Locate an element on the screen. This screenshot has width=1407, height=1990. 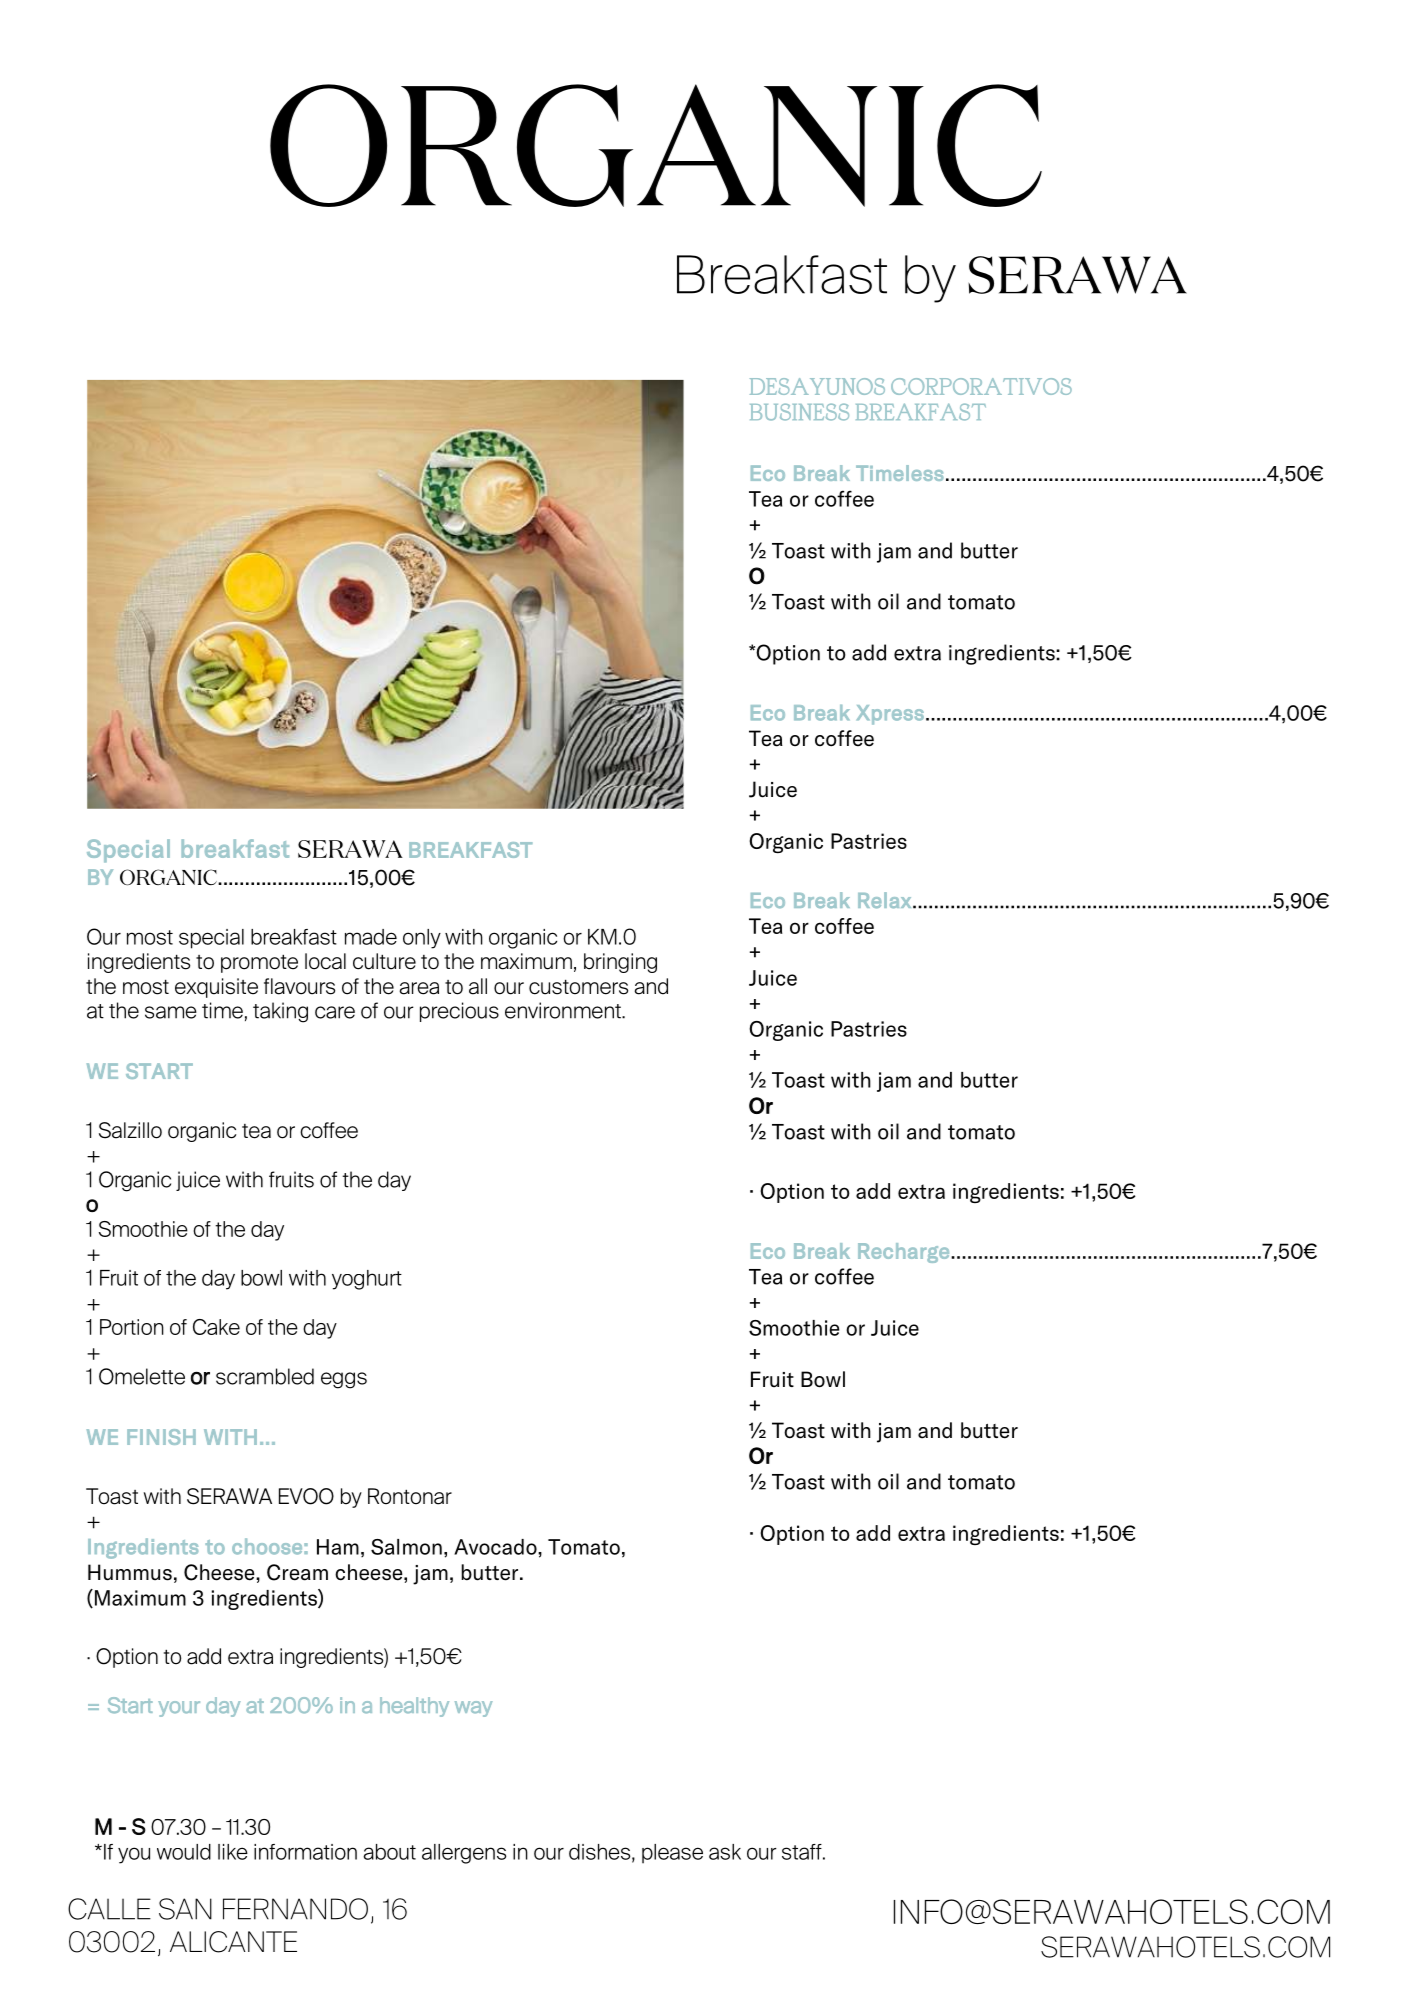
BUSINESS is located at coordinates (799, 412).
